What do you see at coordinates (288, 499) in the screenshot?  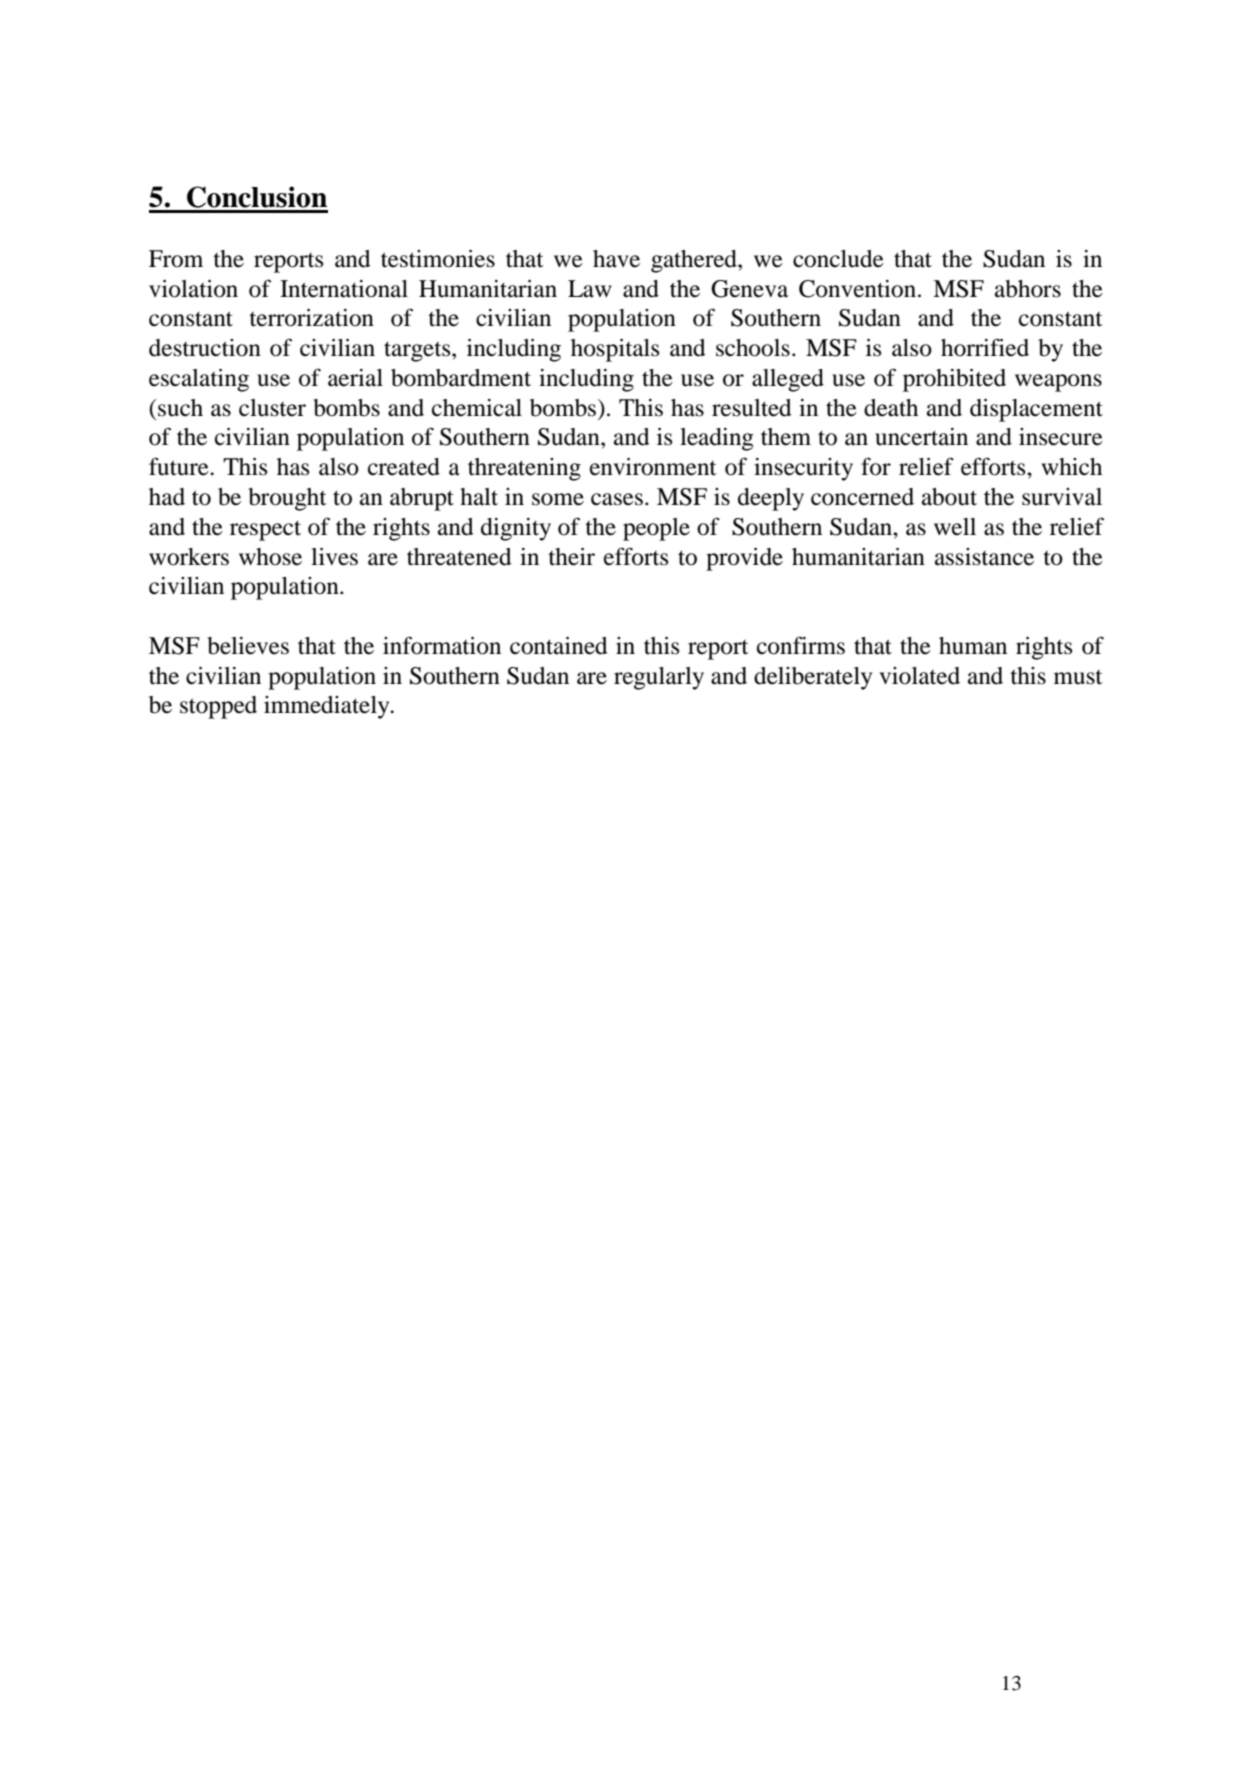 I see `brought` at bounding box center [288, 499].
